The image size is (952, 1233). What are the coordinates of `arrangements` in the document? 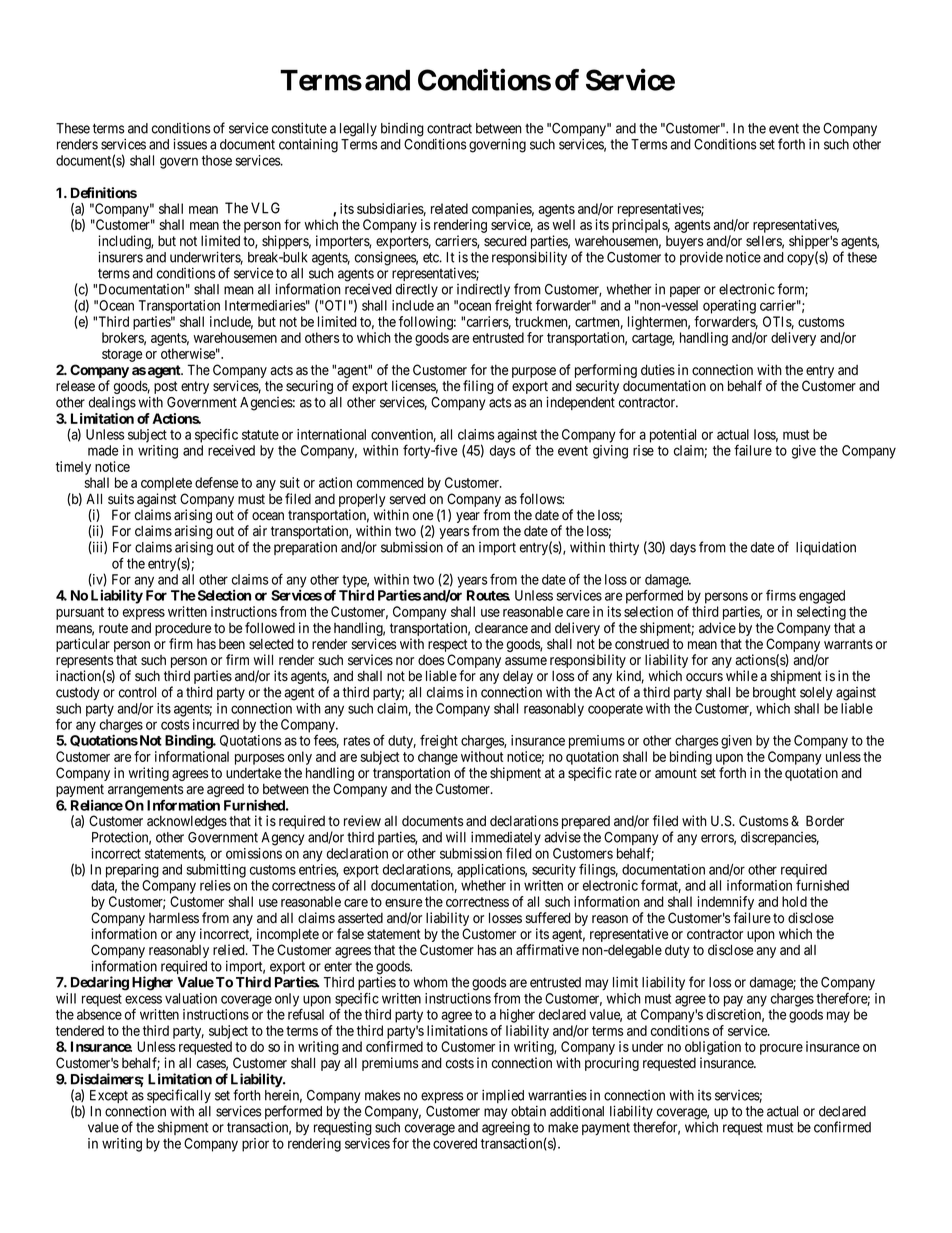 It's located at (145, 790).
